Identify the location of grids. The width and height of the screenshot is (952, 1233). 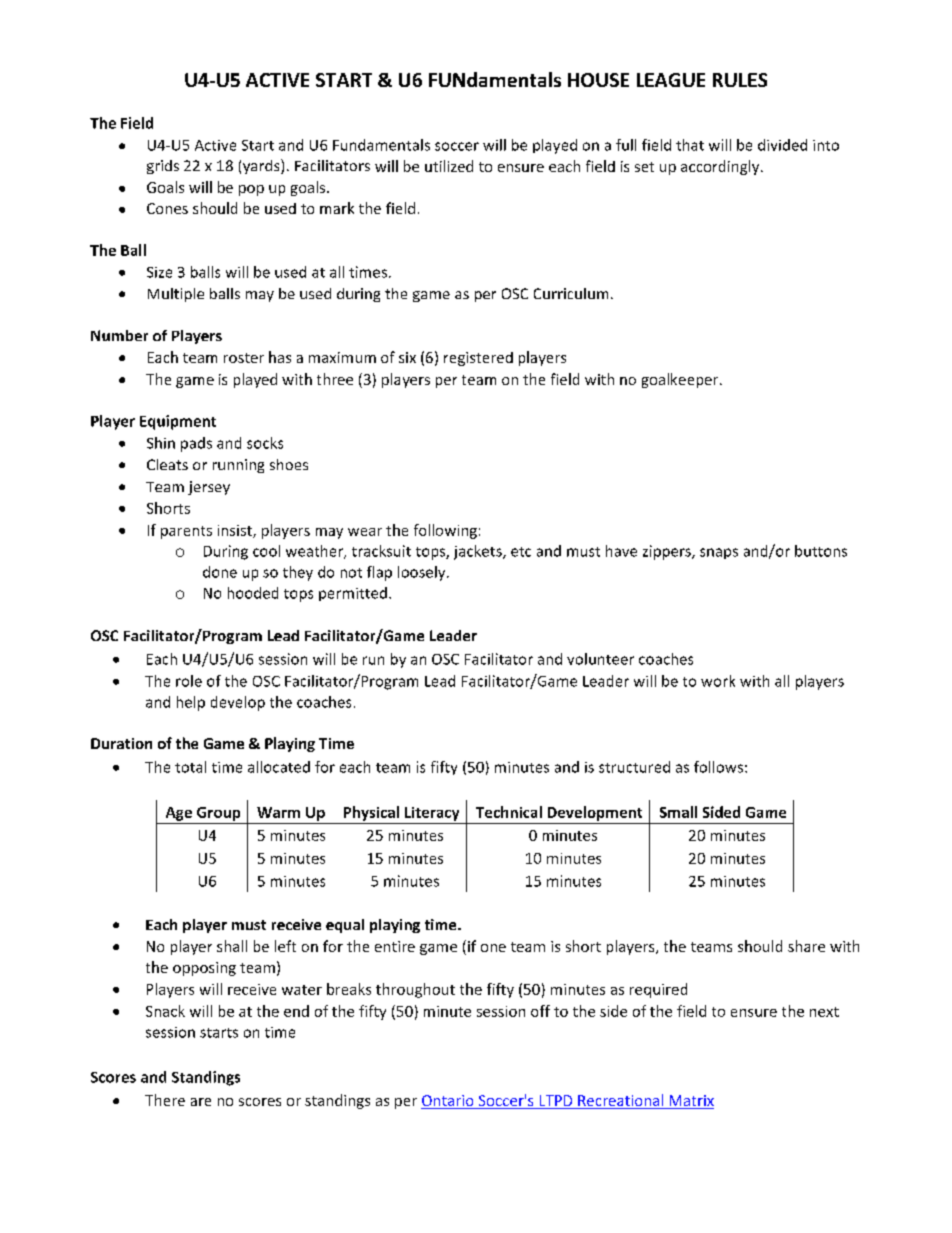
(163, 167).
